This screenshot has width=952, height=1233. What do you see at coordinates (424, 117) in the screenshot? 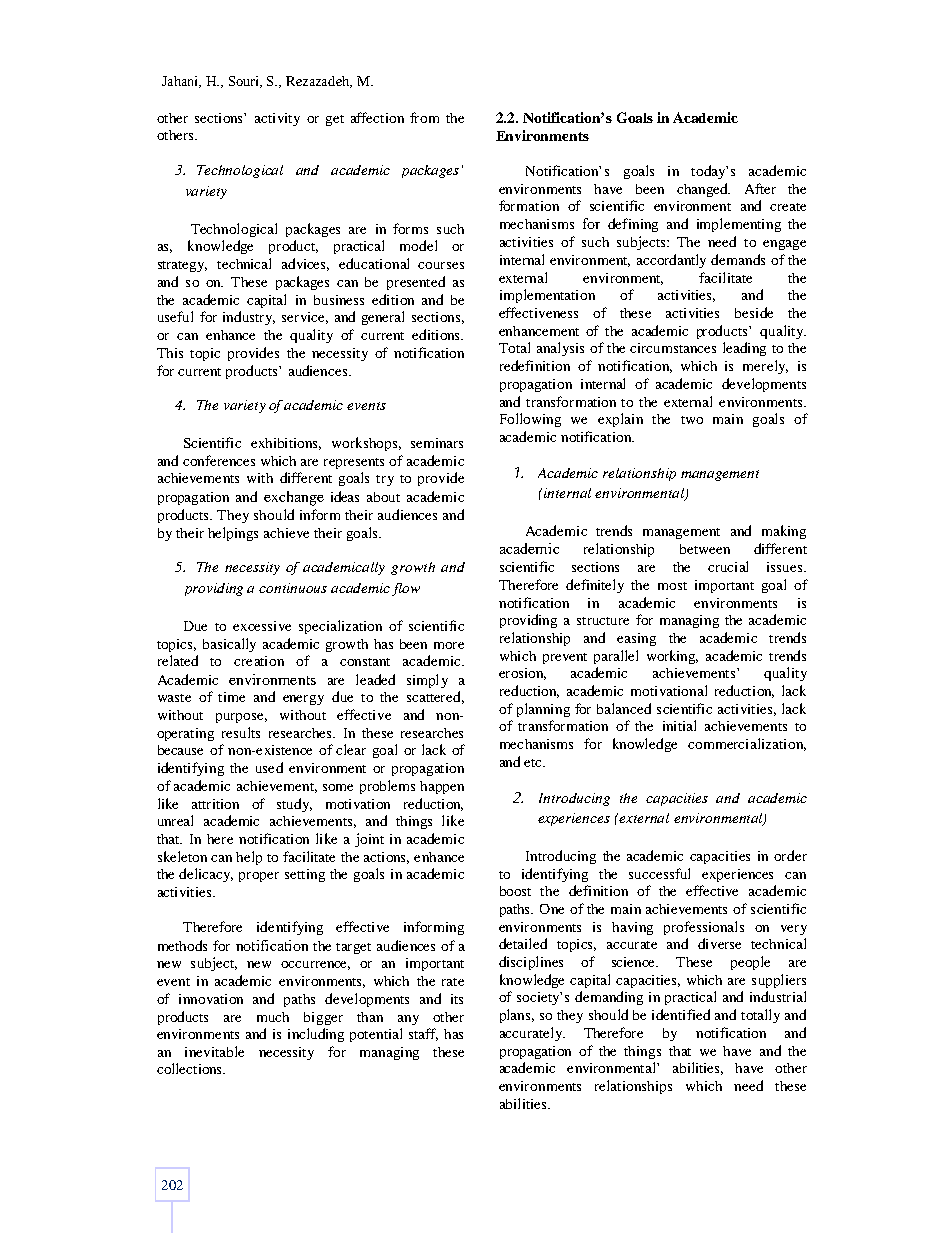
I see `from` at bounding box center [424, 117].
